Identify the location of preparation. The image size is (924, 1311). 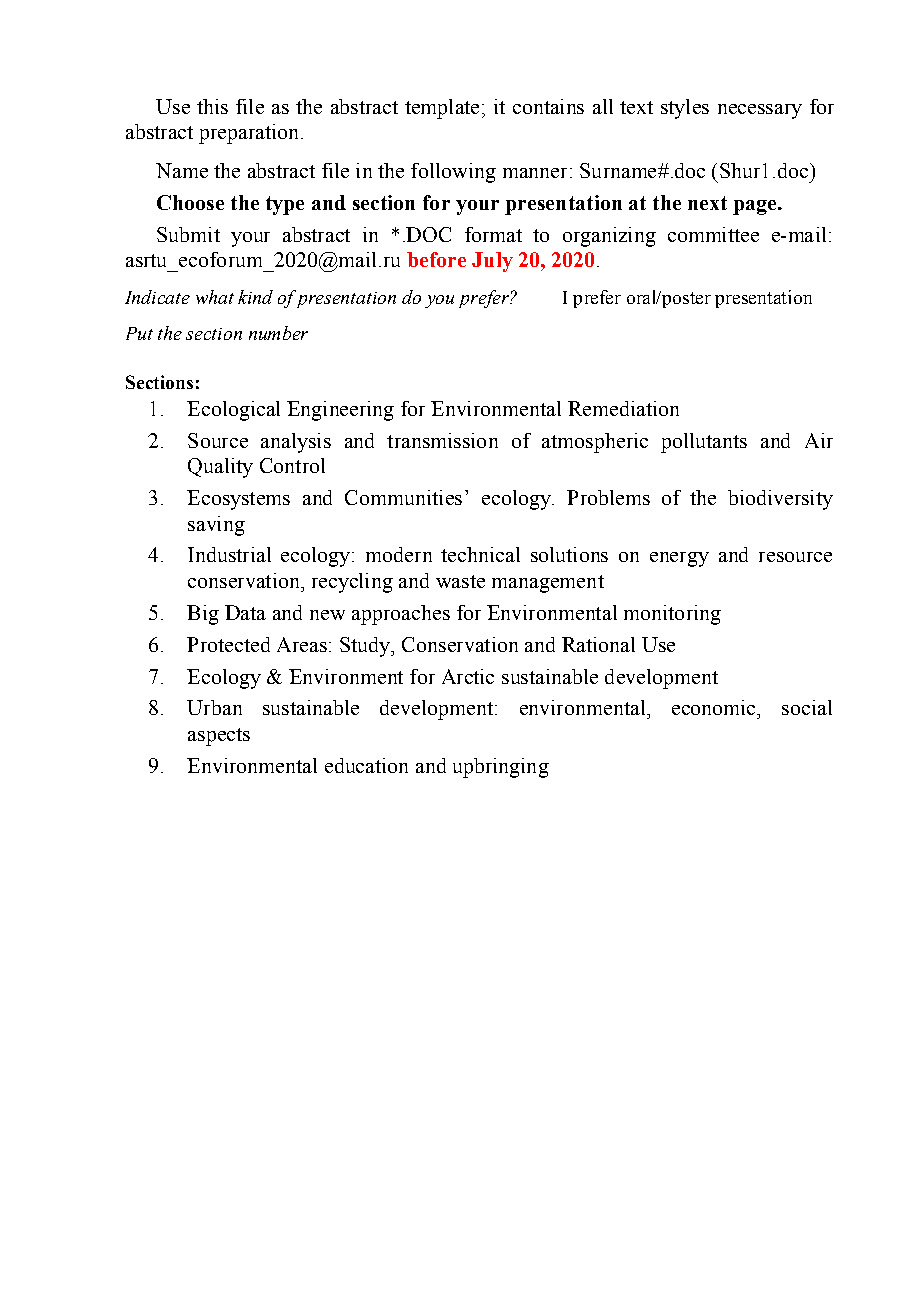
(248, 134).
